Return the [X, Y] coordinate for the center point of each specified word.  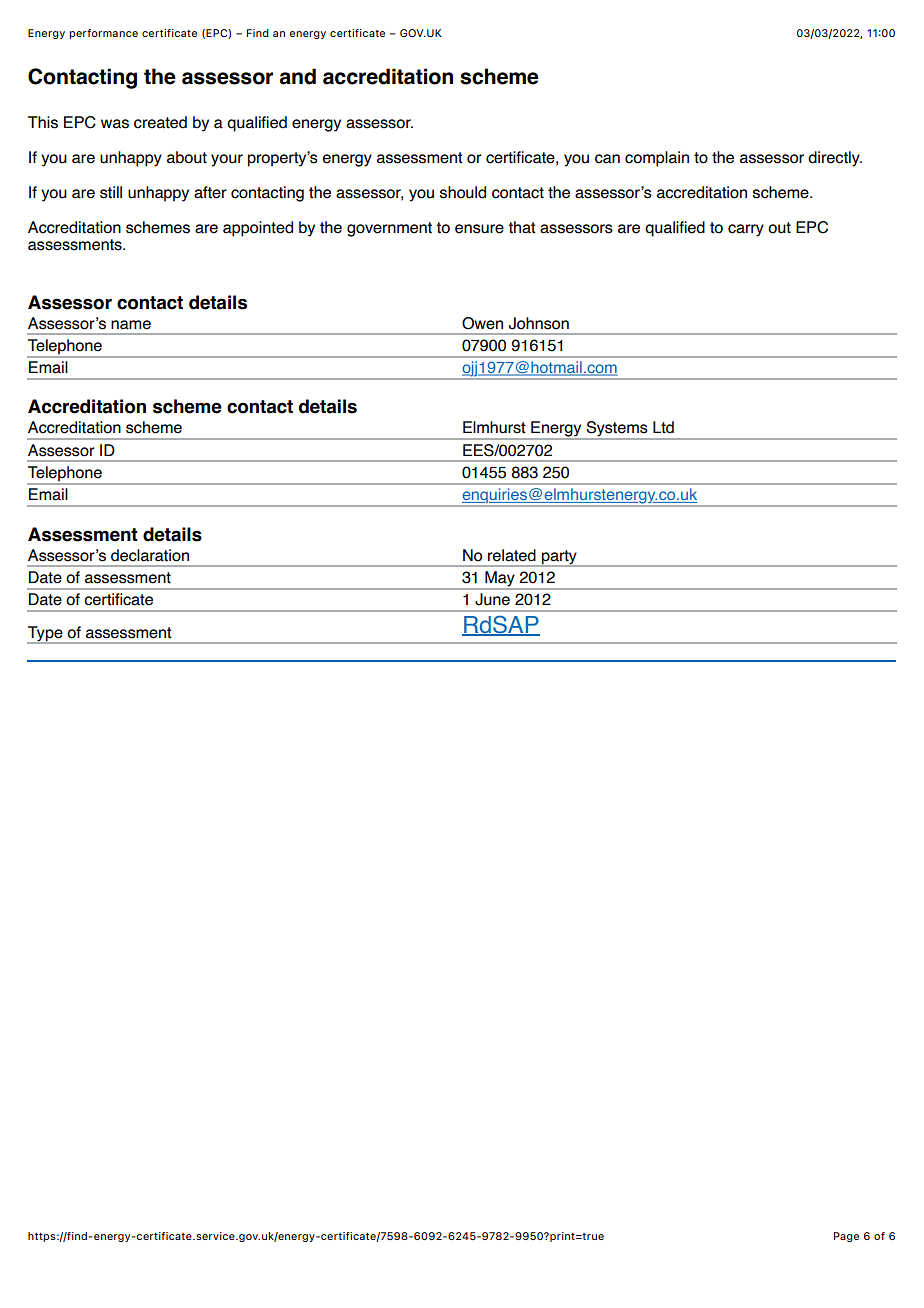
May [500, 580]
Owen [482, 323]
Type [46, 635]
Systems [617, 430]
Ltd [663, 427]
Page [846, 1237]
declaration [150, 555]
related [512, 555]
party [559, 558]
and [298, 76]
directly [835, 159]
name [131, 325]
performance [103, 34]
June [492, 599]
